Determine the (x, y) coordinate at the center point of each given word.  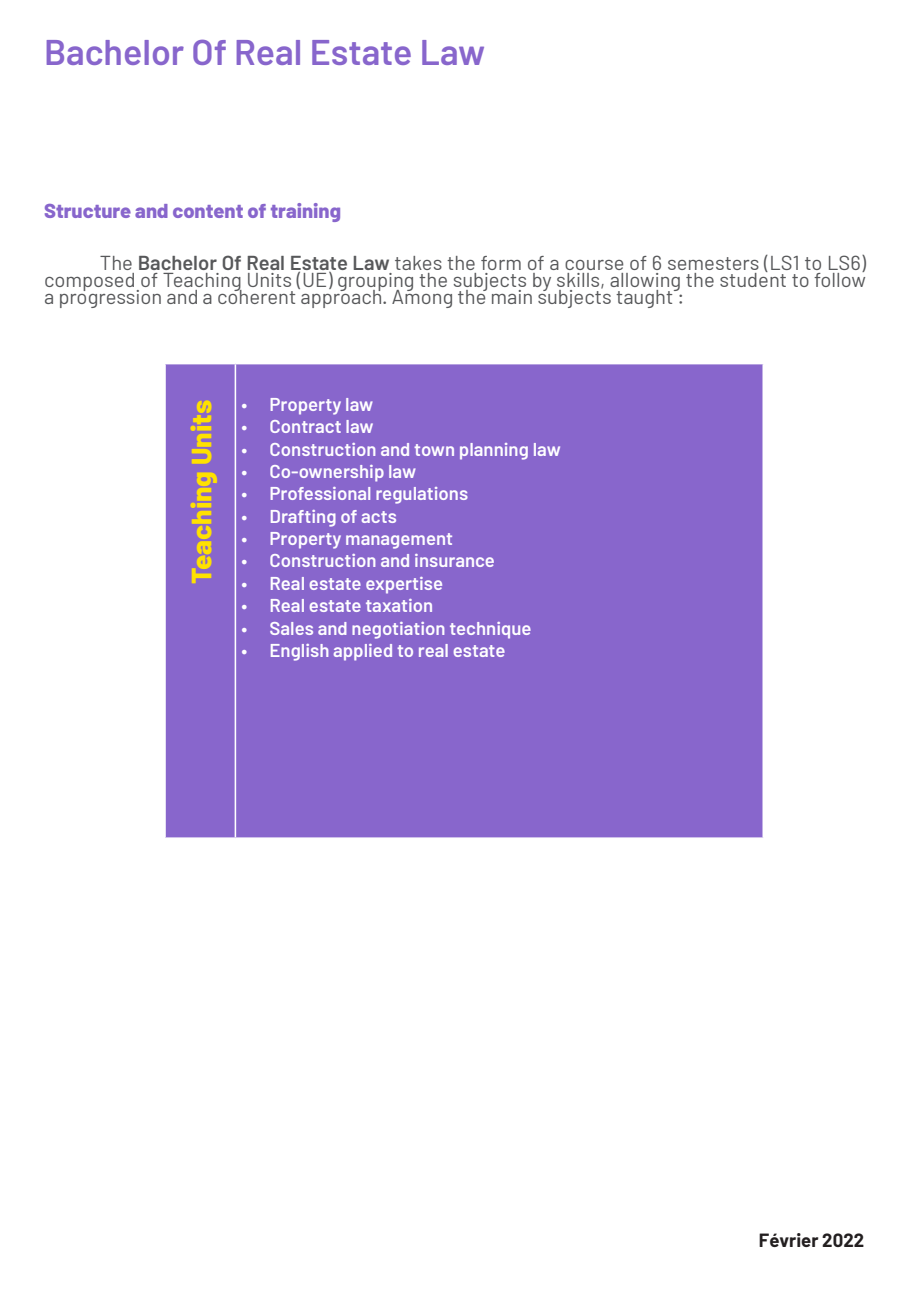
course (594, 265)
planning (494, 451)
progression (110, 297)
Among (422, 297)
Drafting (303, 518)
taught (645, 299)
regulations (422, 495)
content (208, 211)
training (305, 212)
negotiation (398, 630)
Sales (291, 628)
